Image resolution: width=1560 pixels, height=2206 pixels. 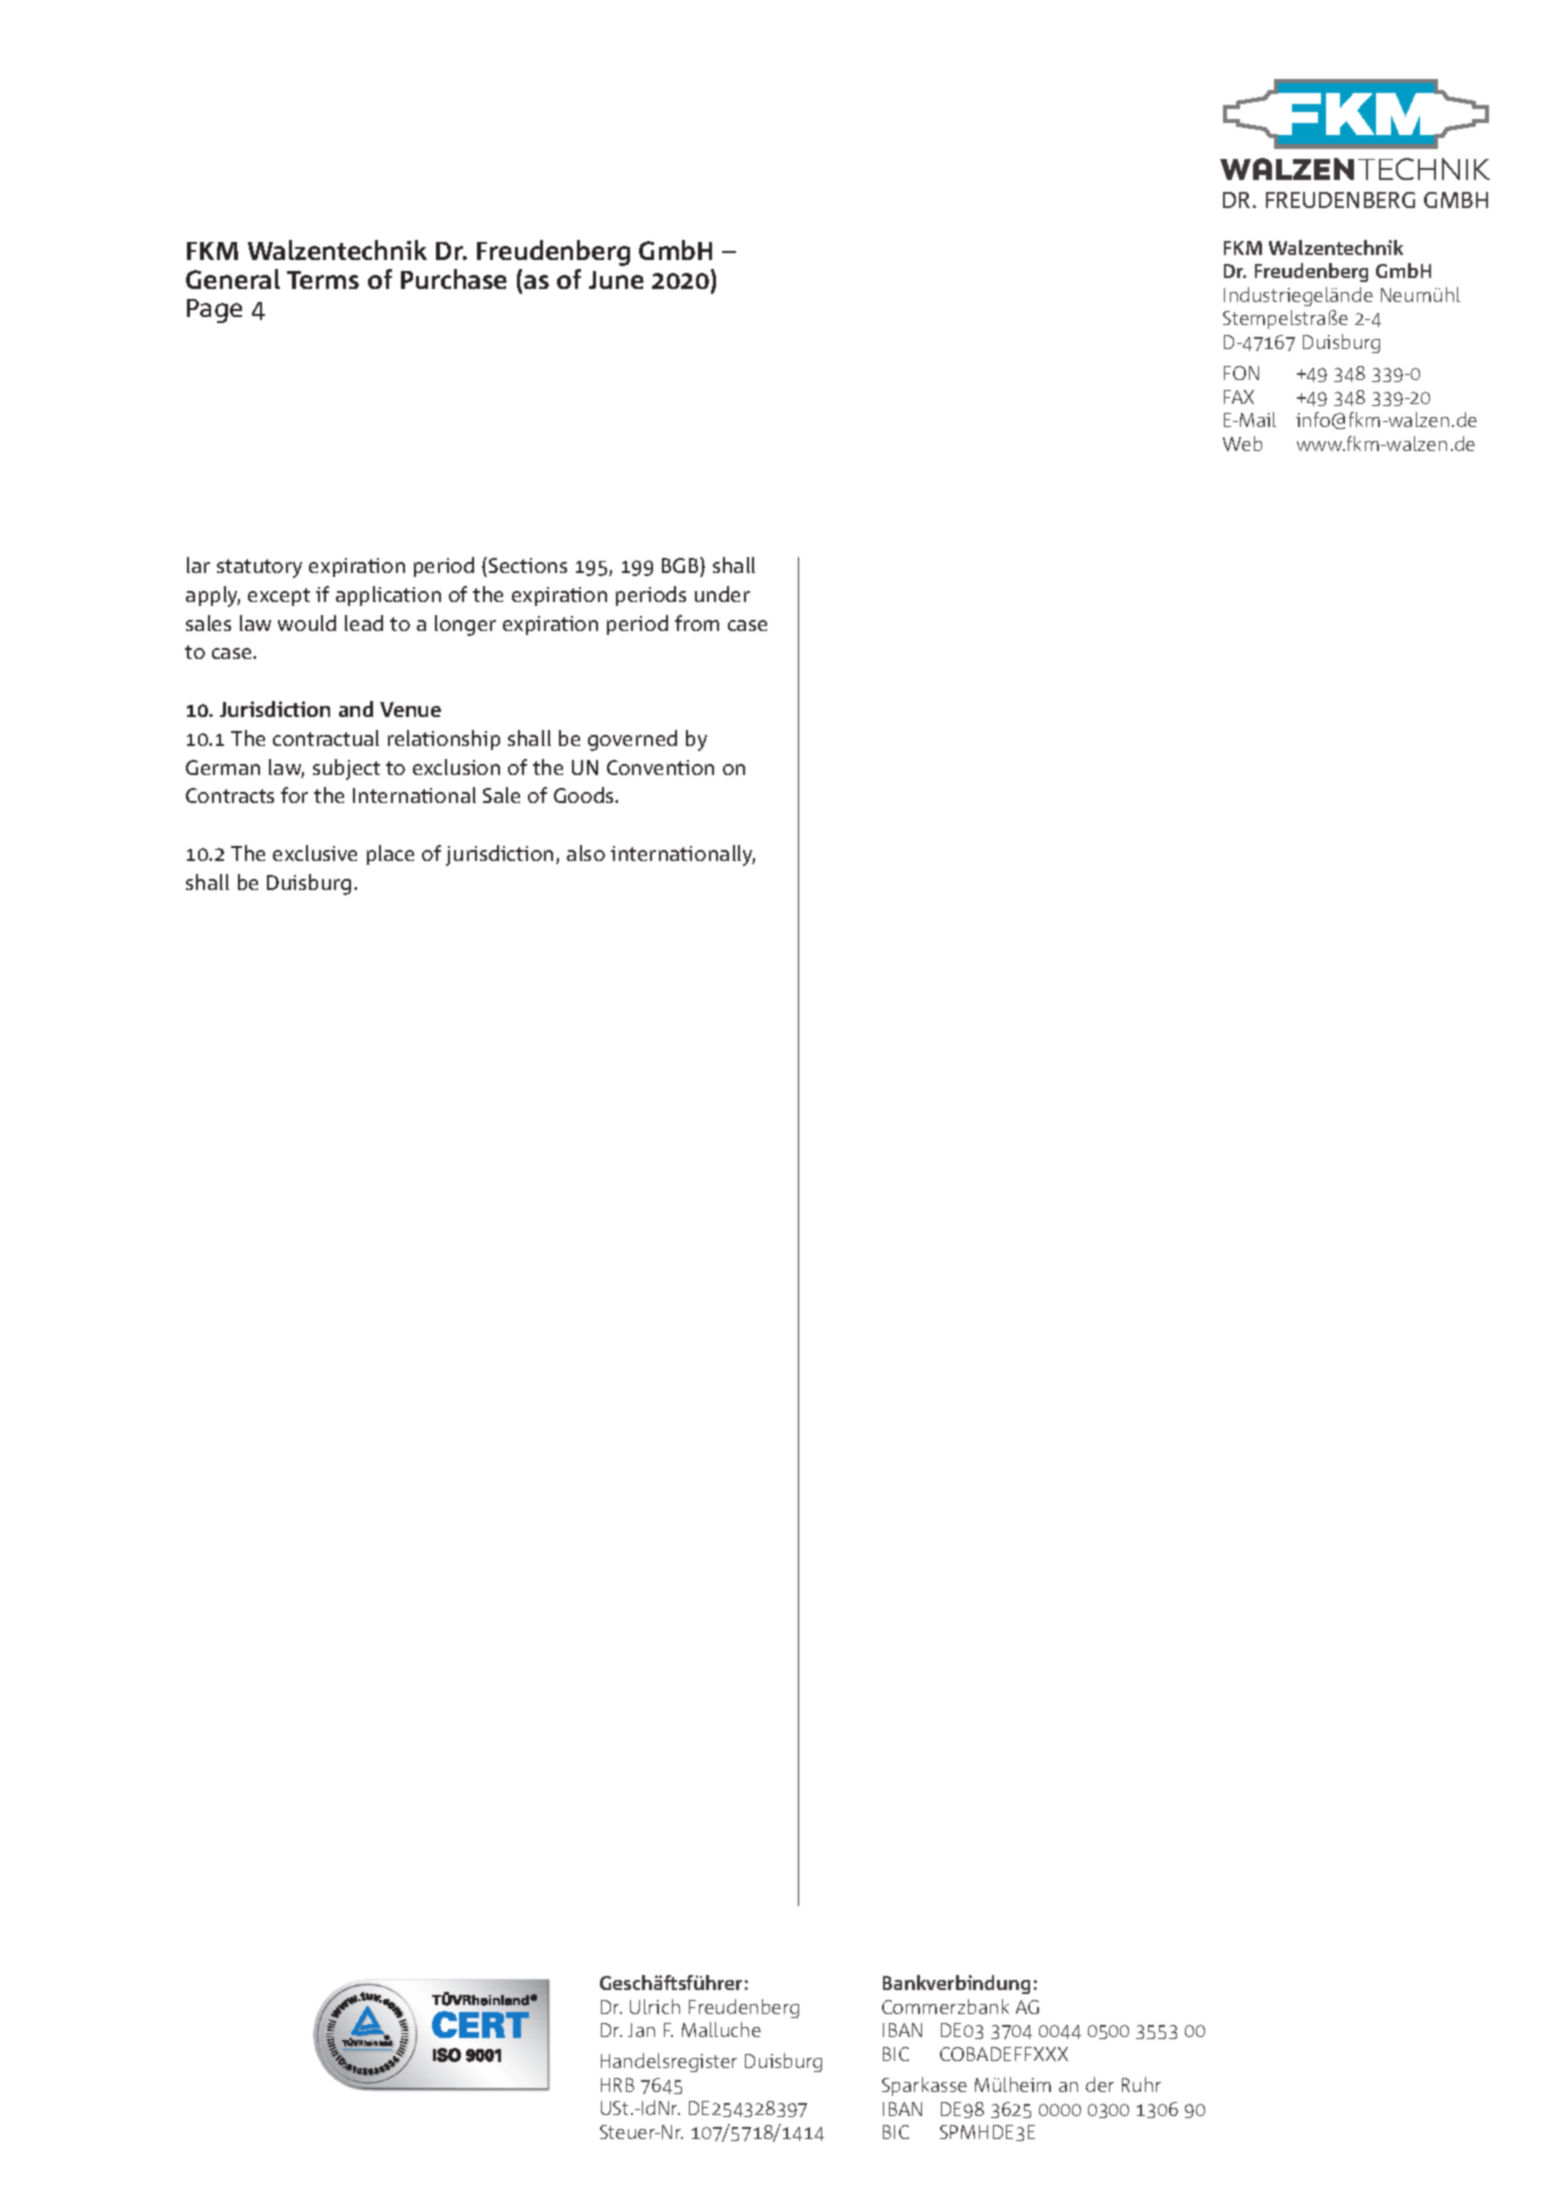 I want to click on place, so click(x=390, y=855).
